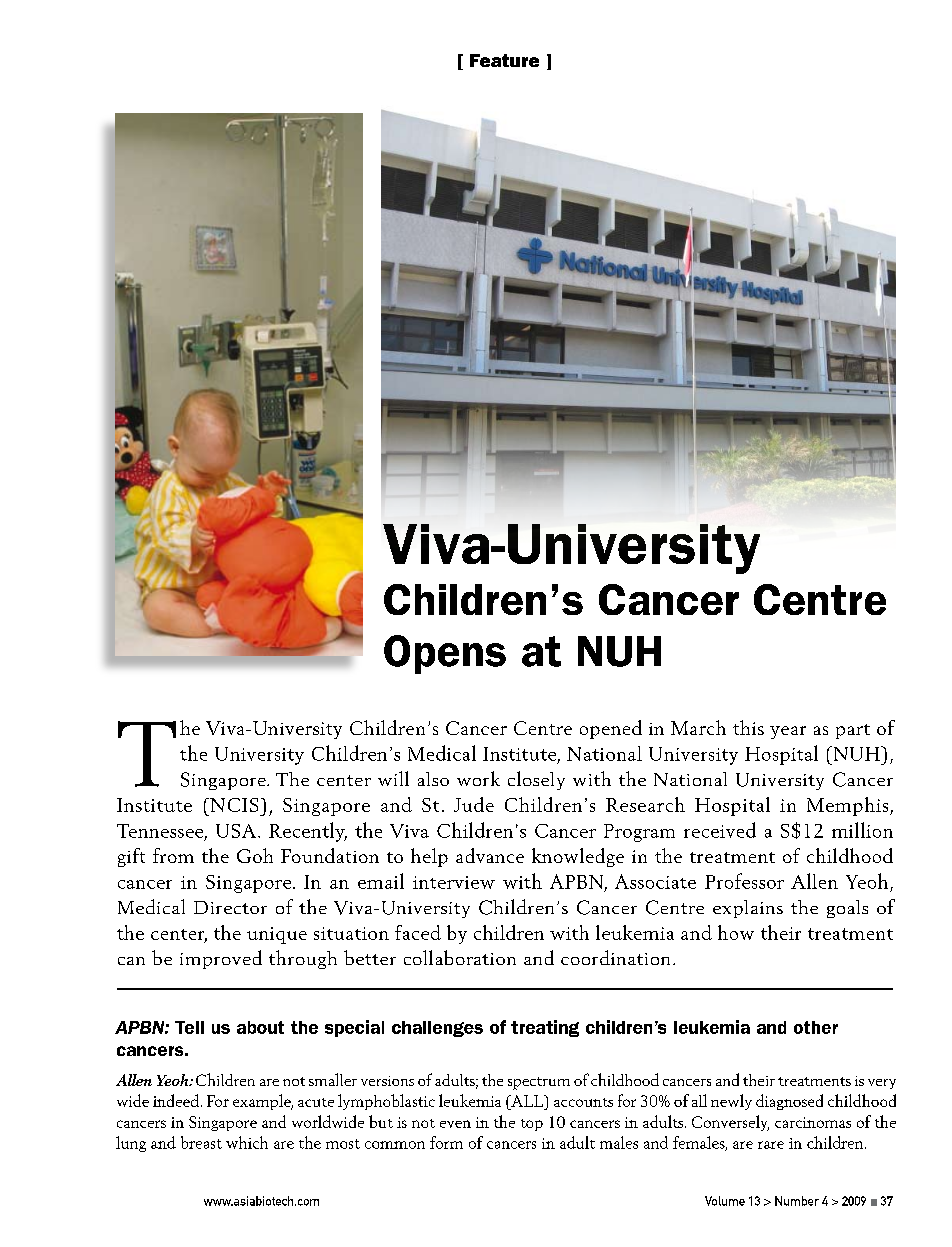 This screenshot has width=952, height=1247. I want to click on opened, so click(611, 729).
